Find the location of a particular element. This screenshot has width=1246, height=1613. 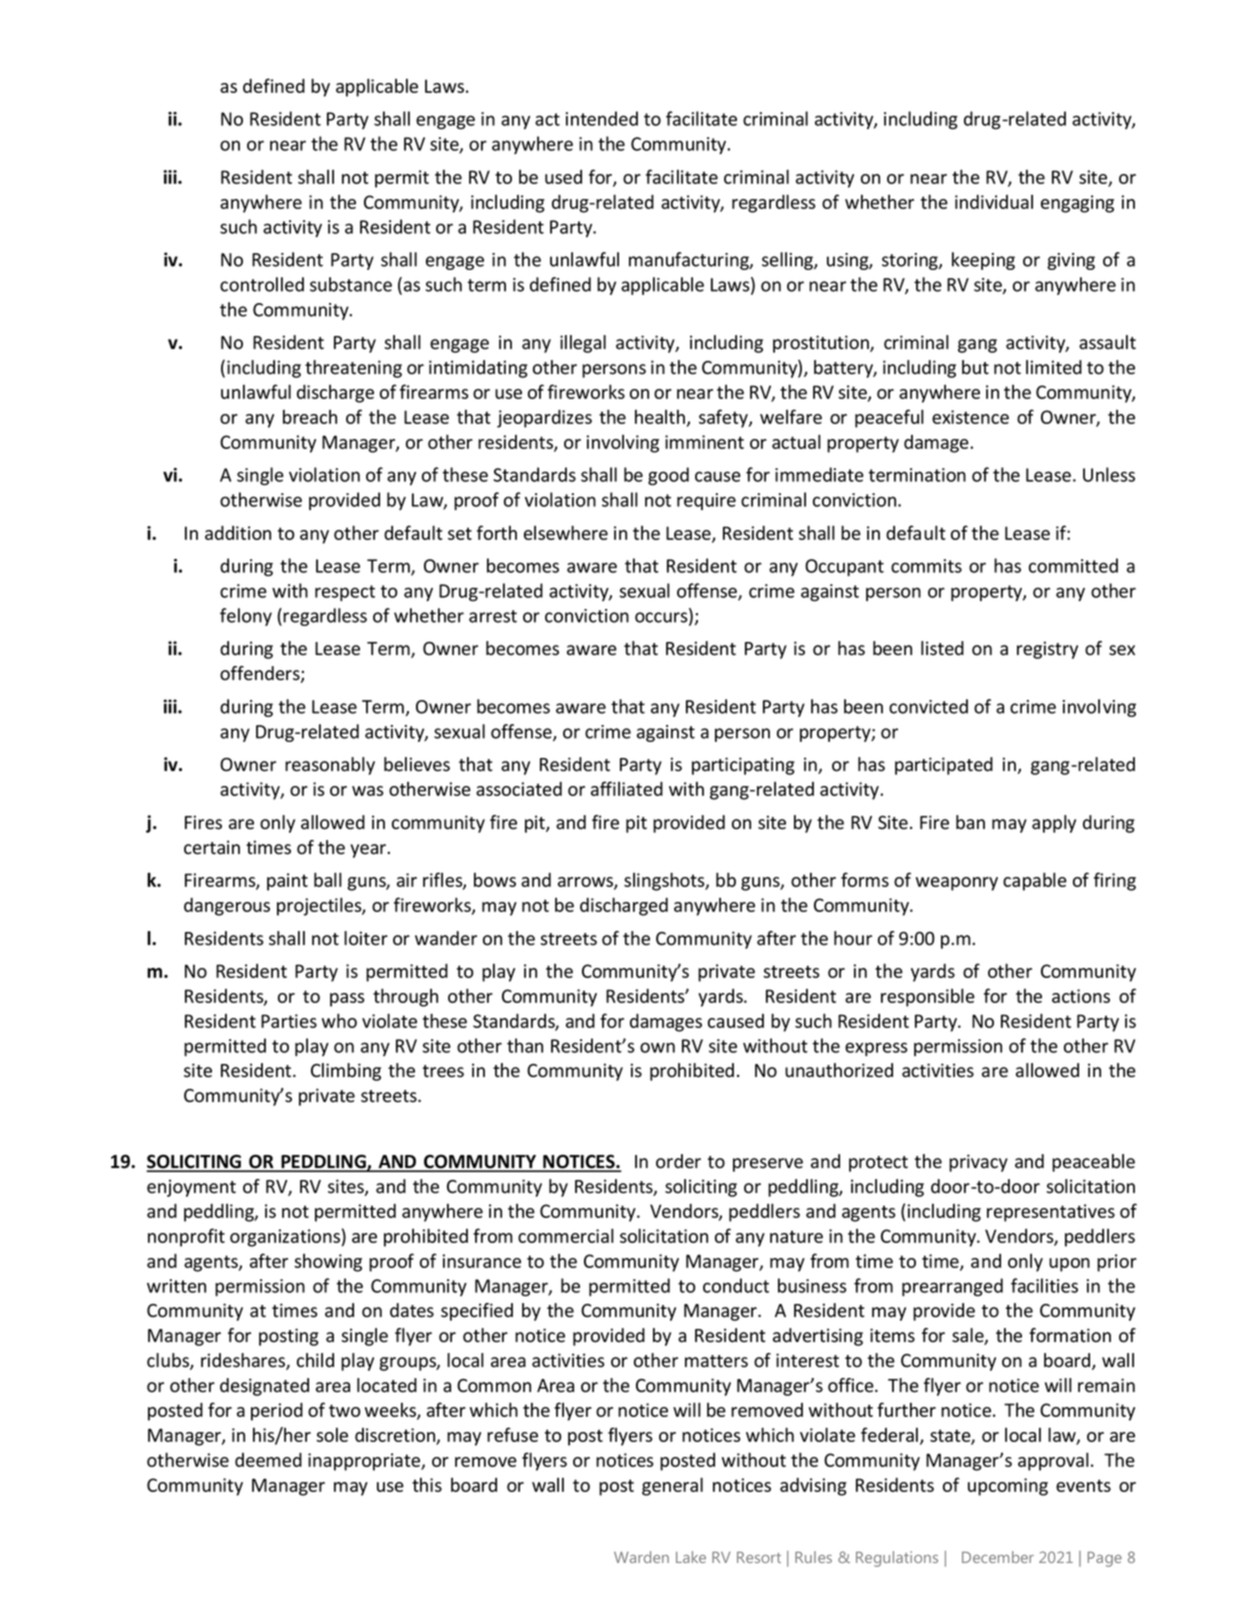

occurs is located at coordinates (662, 618).
